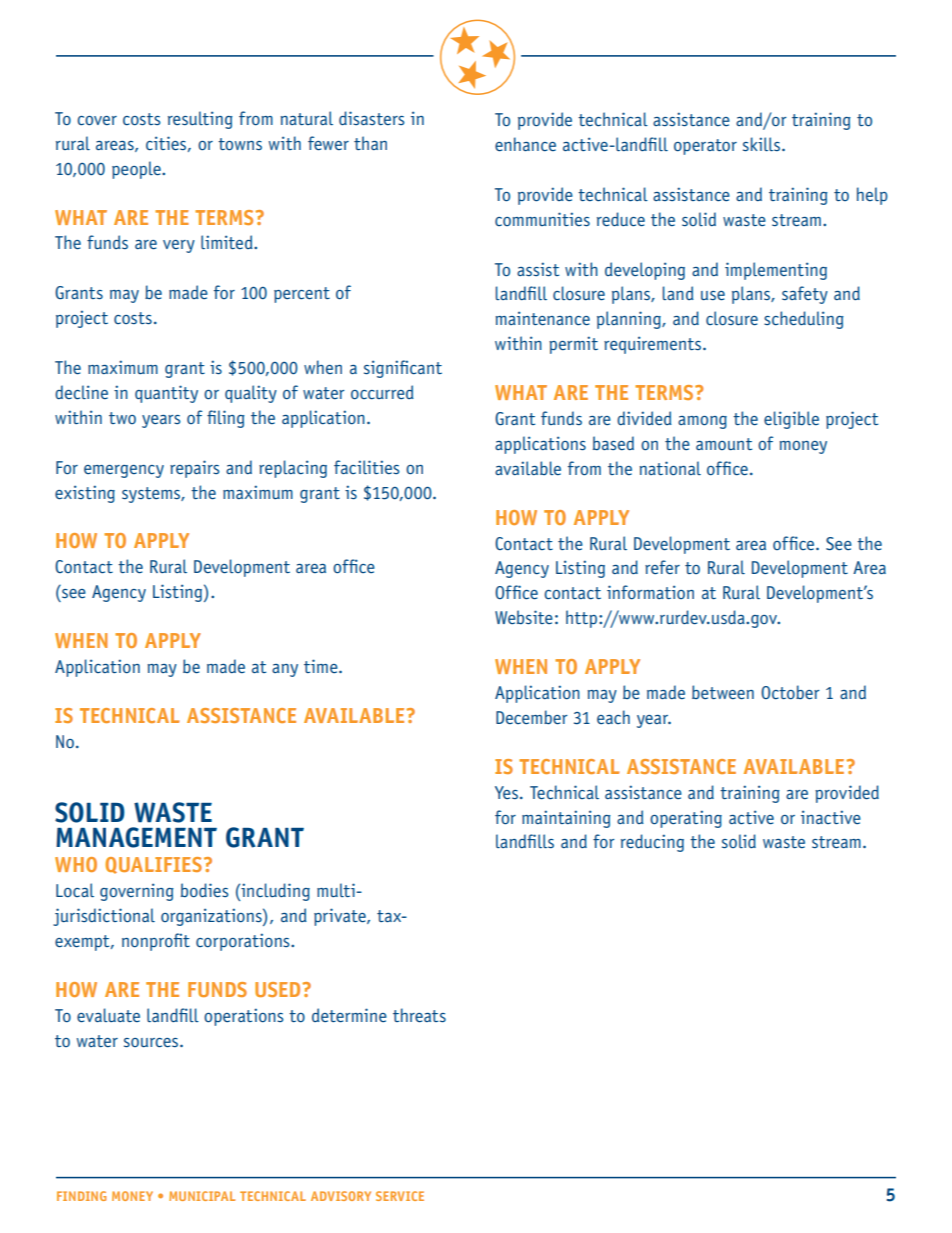 Image resolution: width=952 pixels, height=1233 pixels. I want to click on enhance, so click(525, 144).
